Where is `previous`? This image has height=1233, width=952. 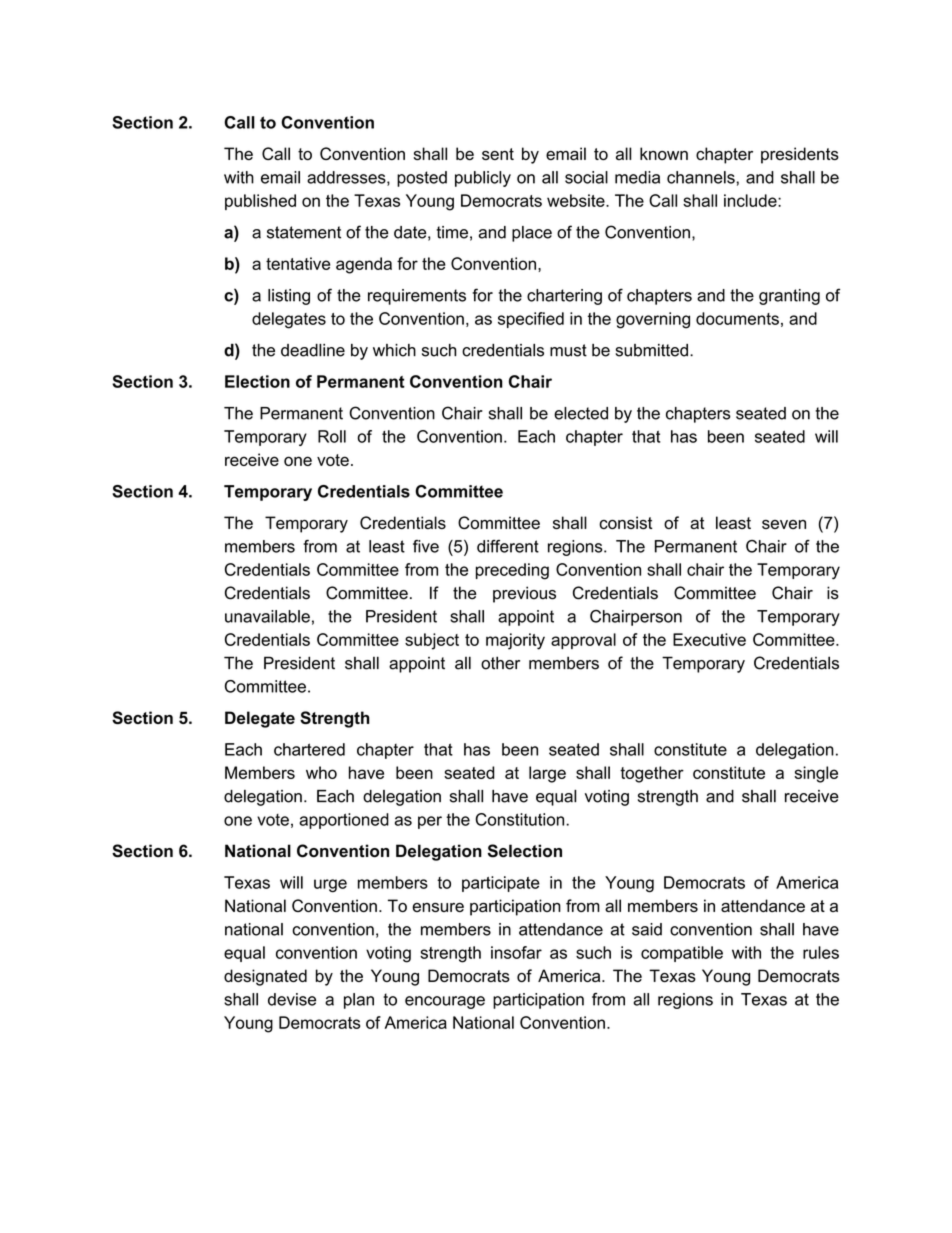 previous is located at coordinates (524, 594).
